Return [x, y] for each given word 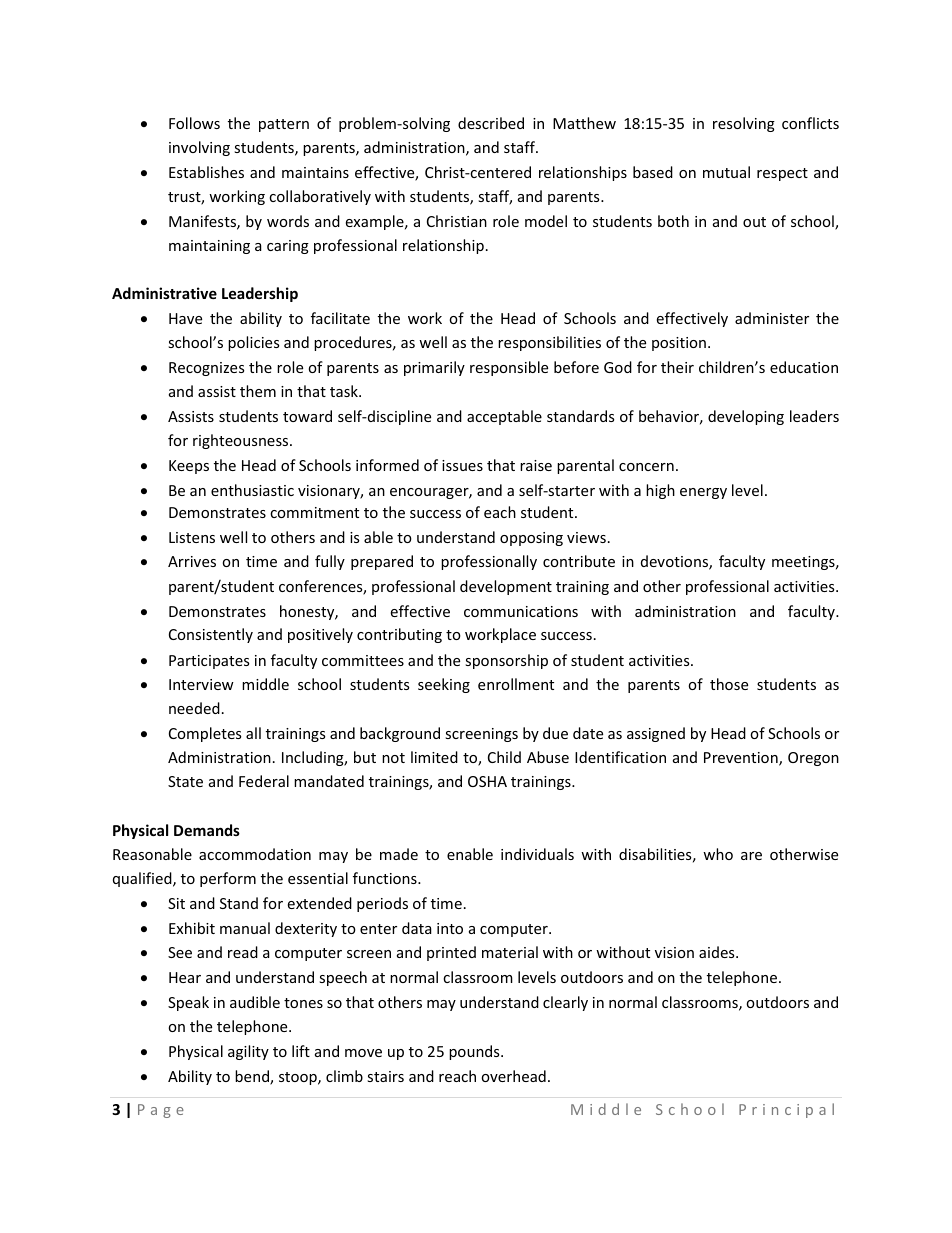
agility [248, 1052]
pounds [475, 1052]
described [491, 123]
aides [718, 952]
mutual [726, 172]
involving [199, 148]
